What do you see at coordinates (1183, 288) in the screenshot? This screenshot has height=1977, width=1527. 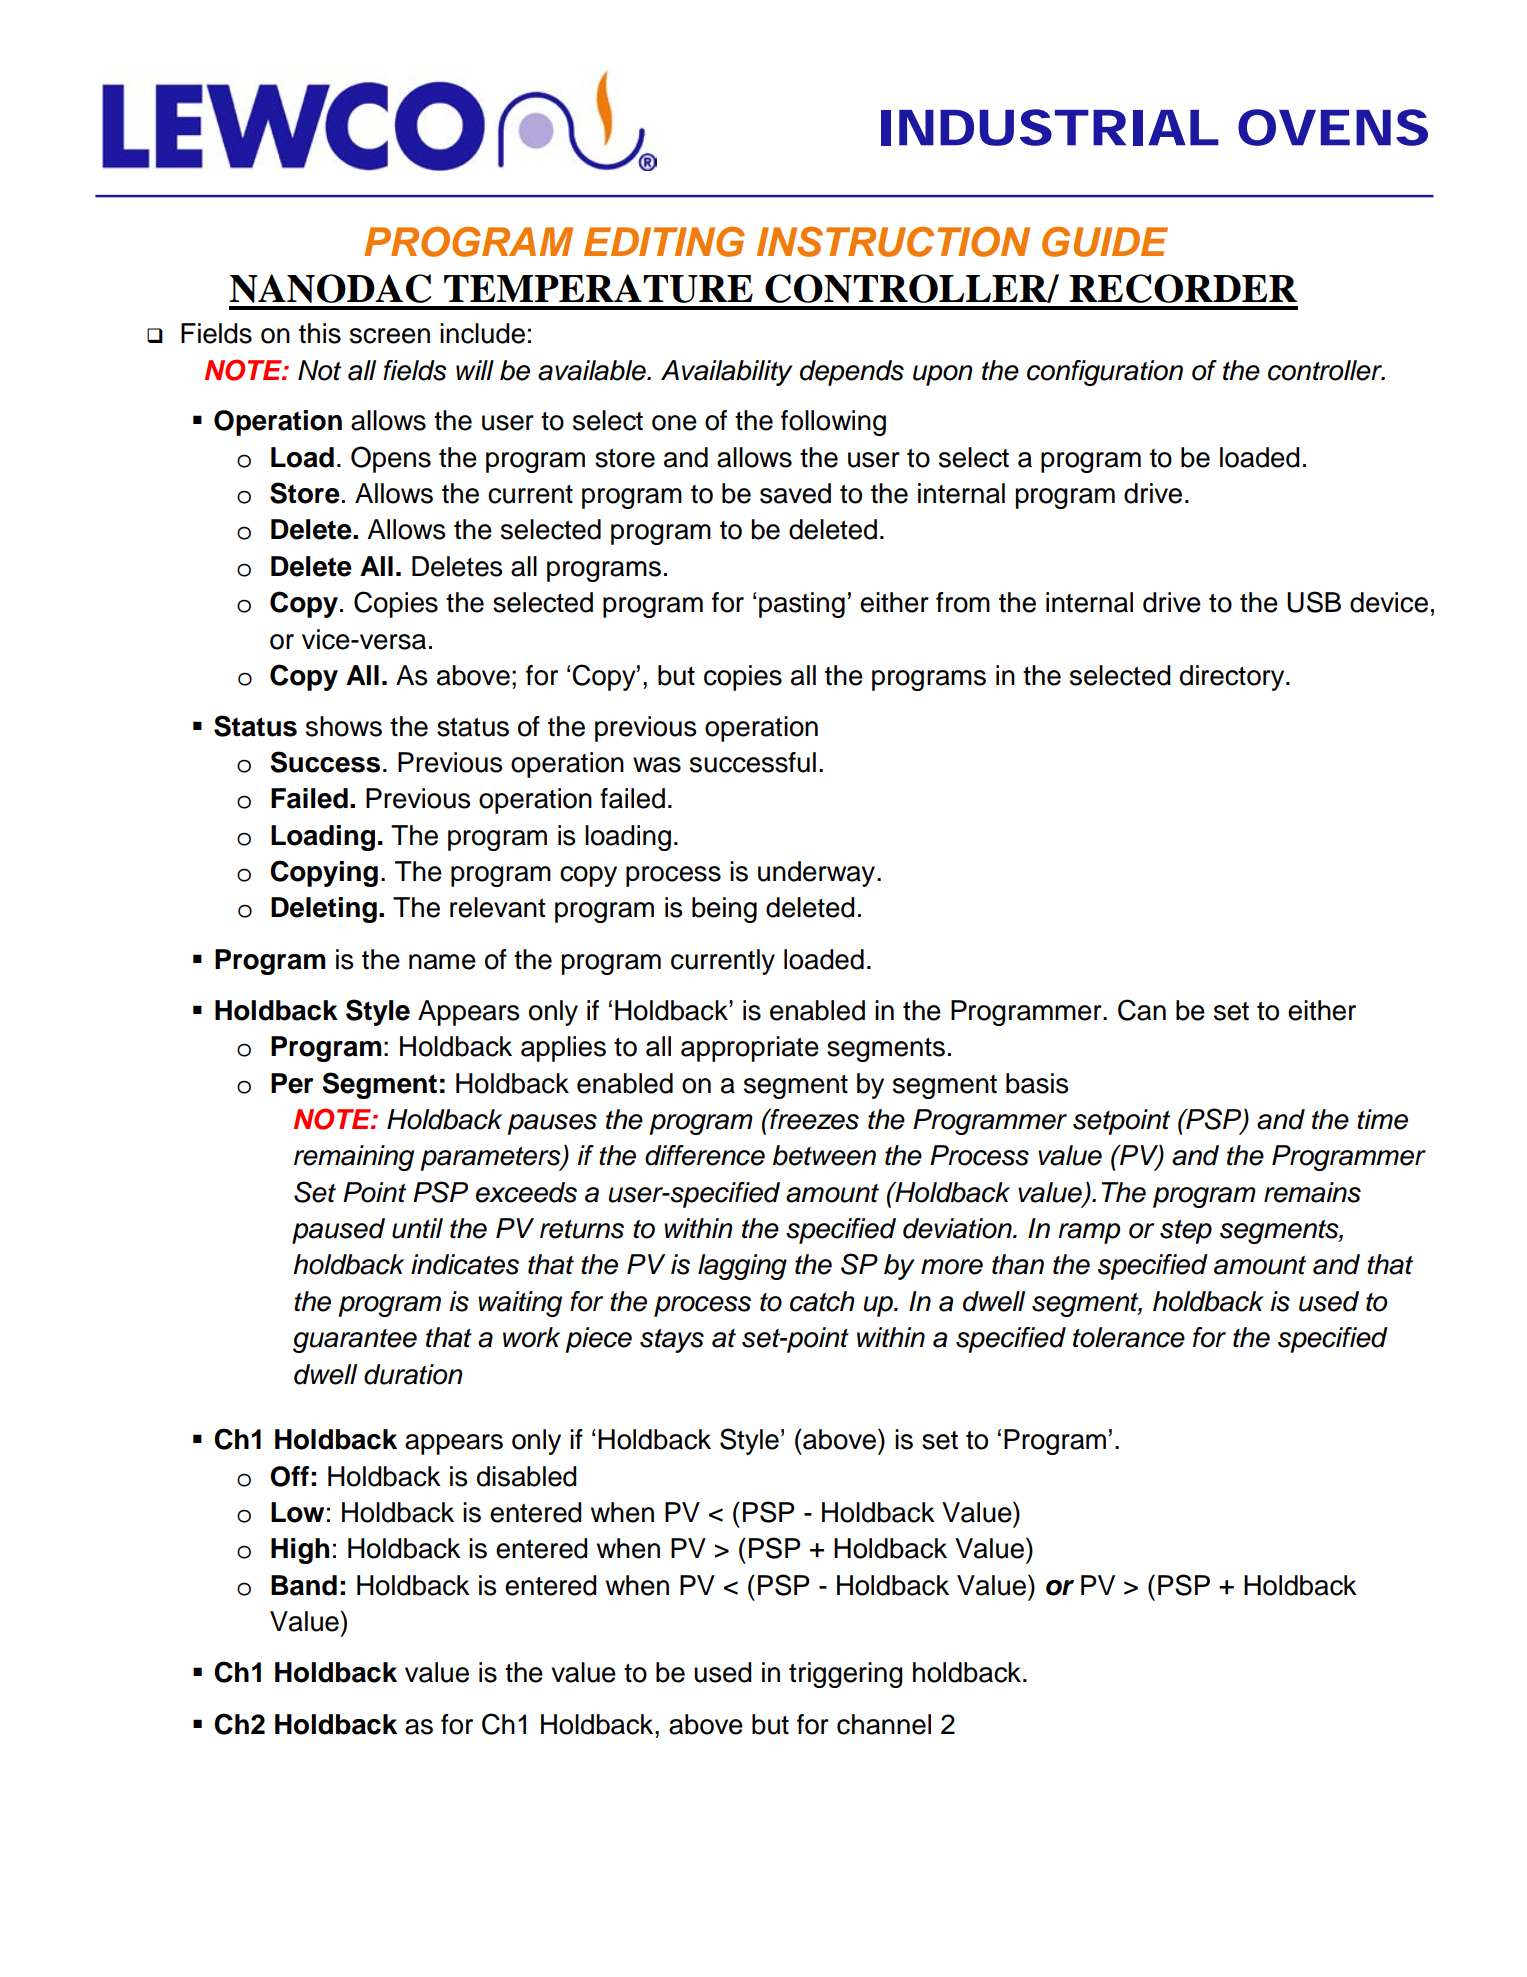 I see `RECORDER` at bounding box center [1183, 288].
